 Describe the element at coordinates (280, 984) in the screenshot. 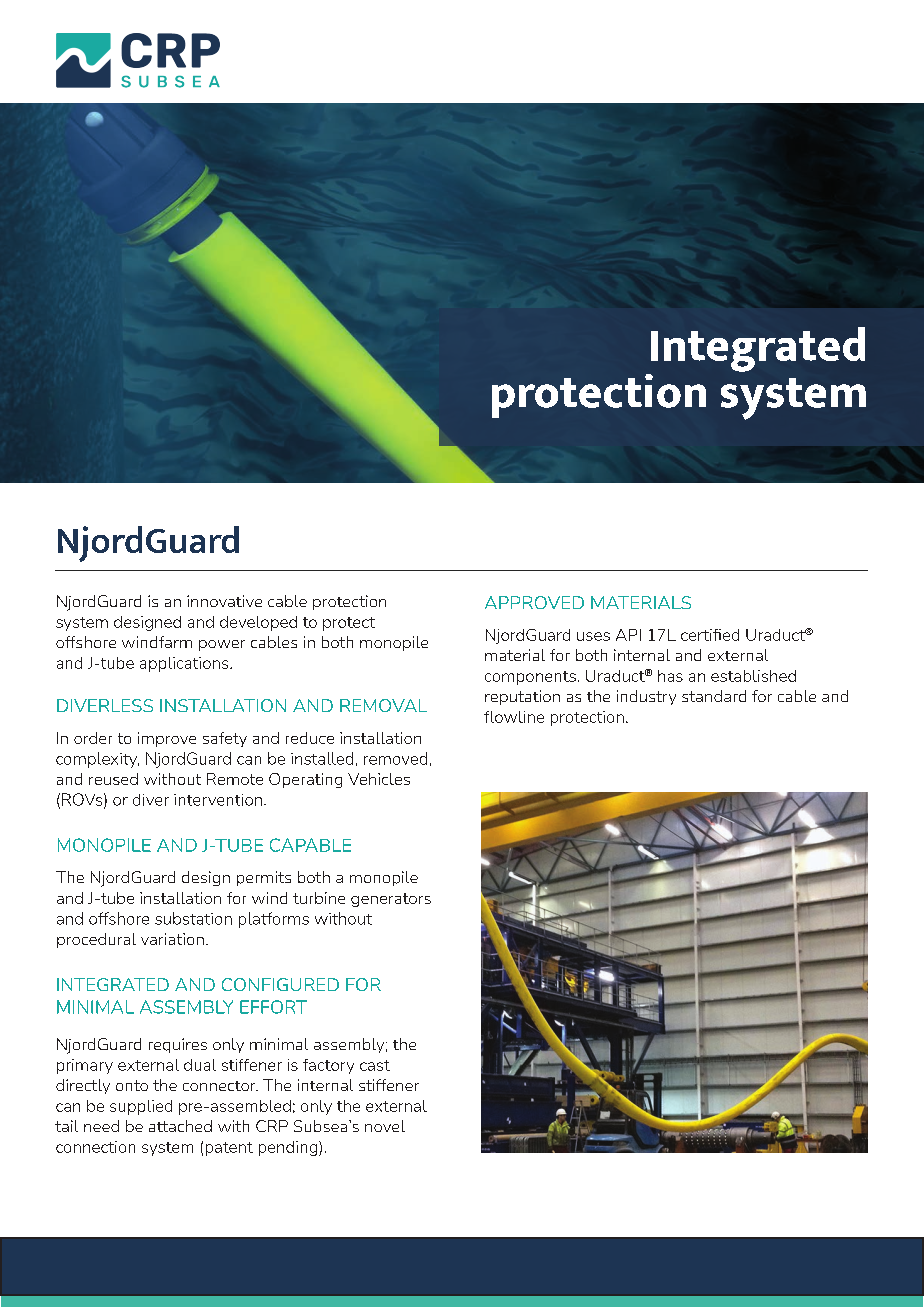

I see `CONFIGURED` at that location.
